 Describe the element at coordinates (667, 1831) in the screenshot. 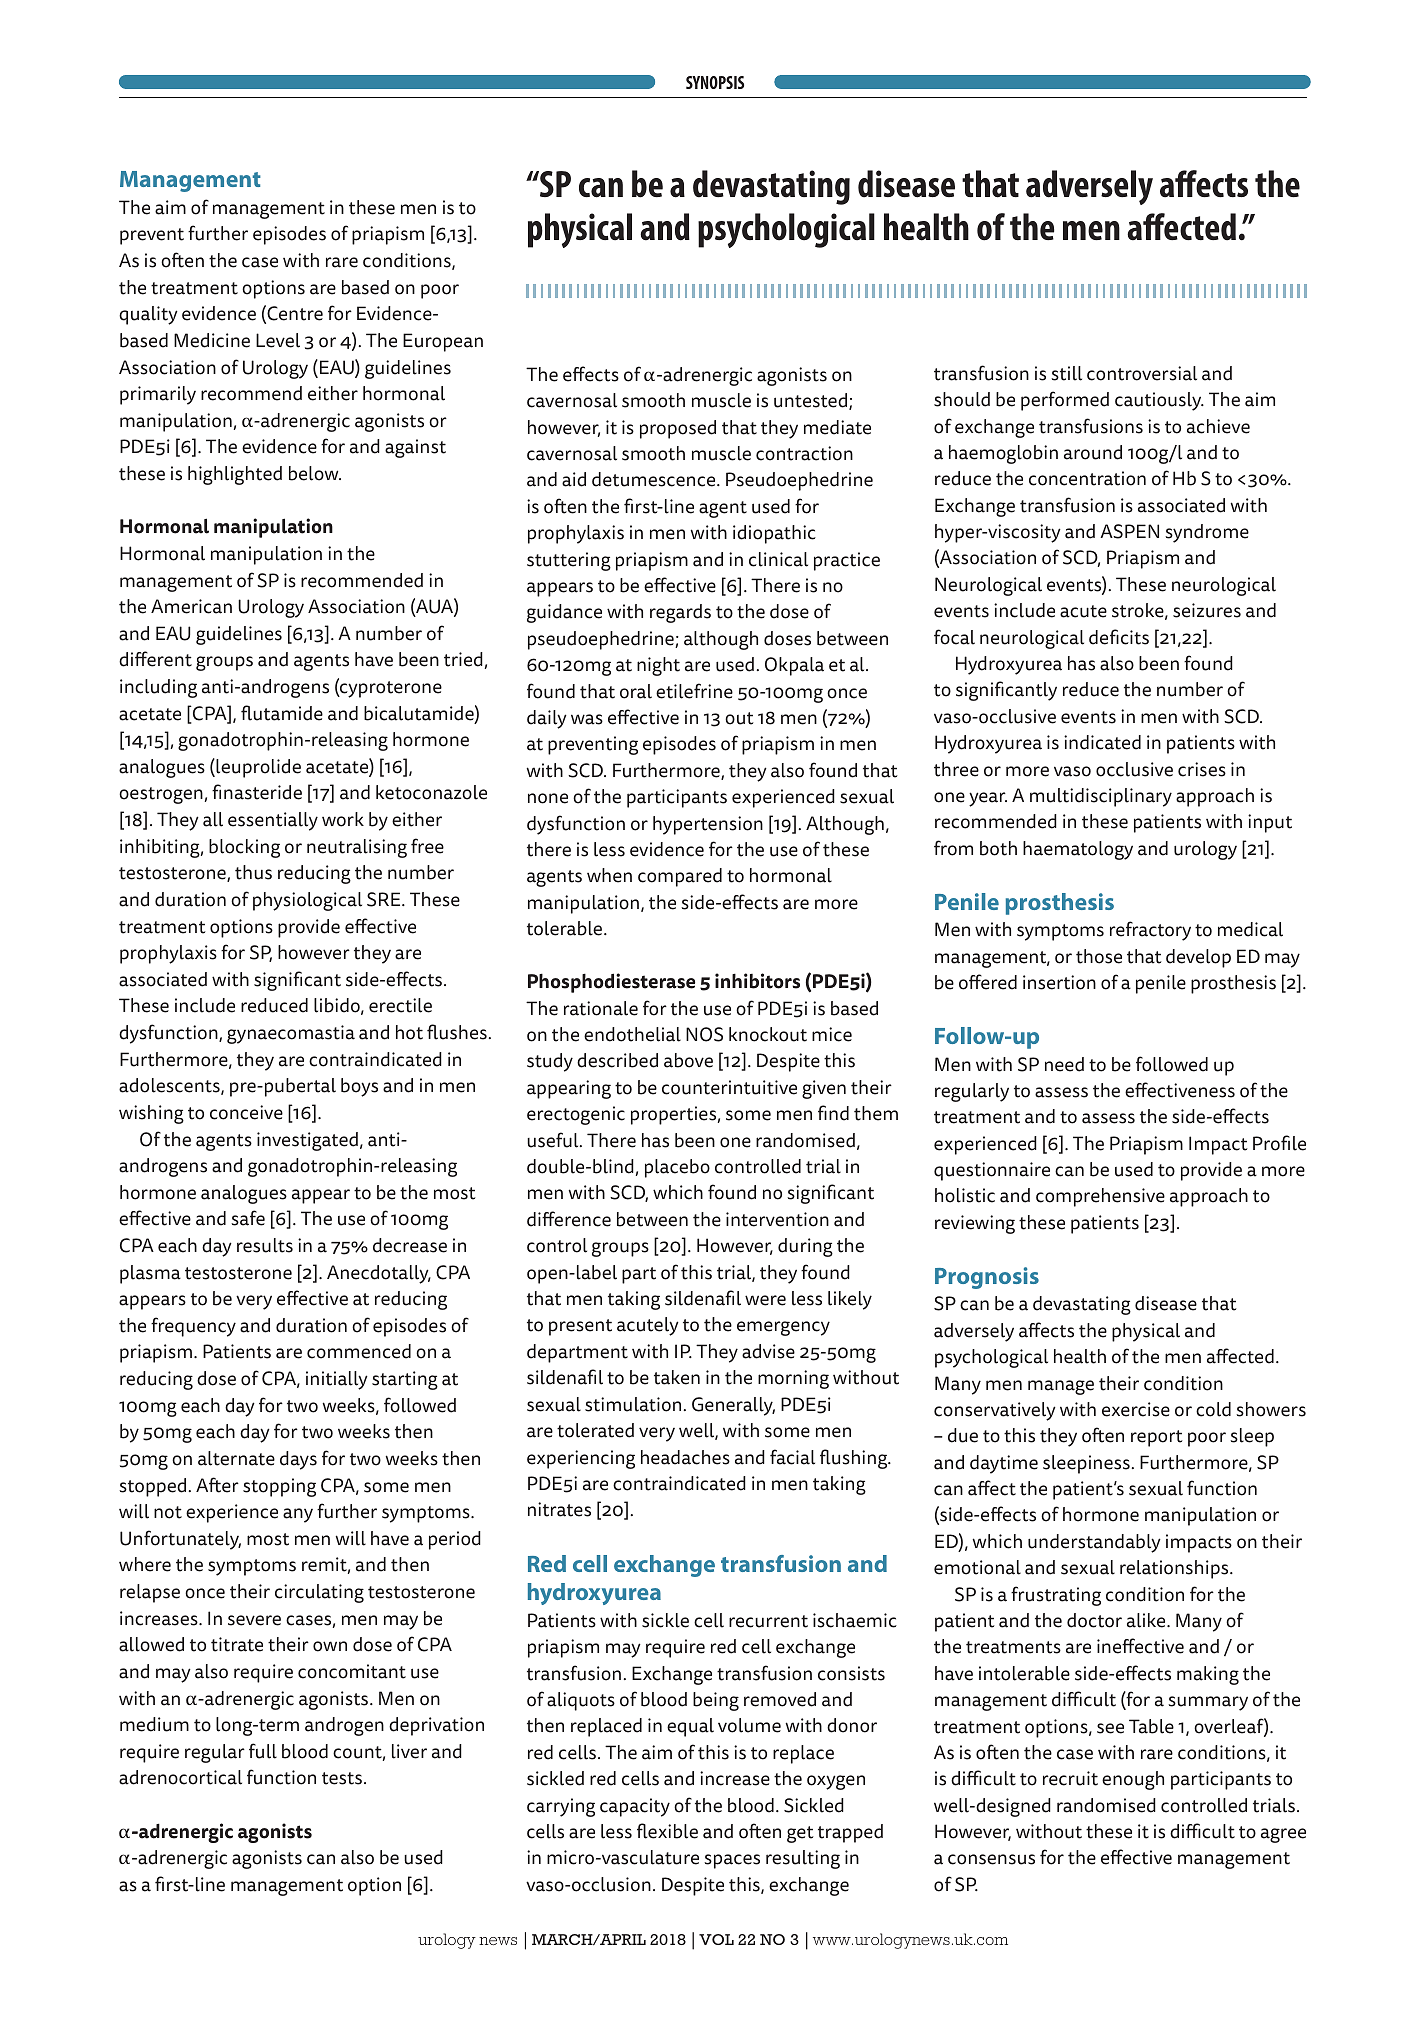

I see `flexible` at that location.
